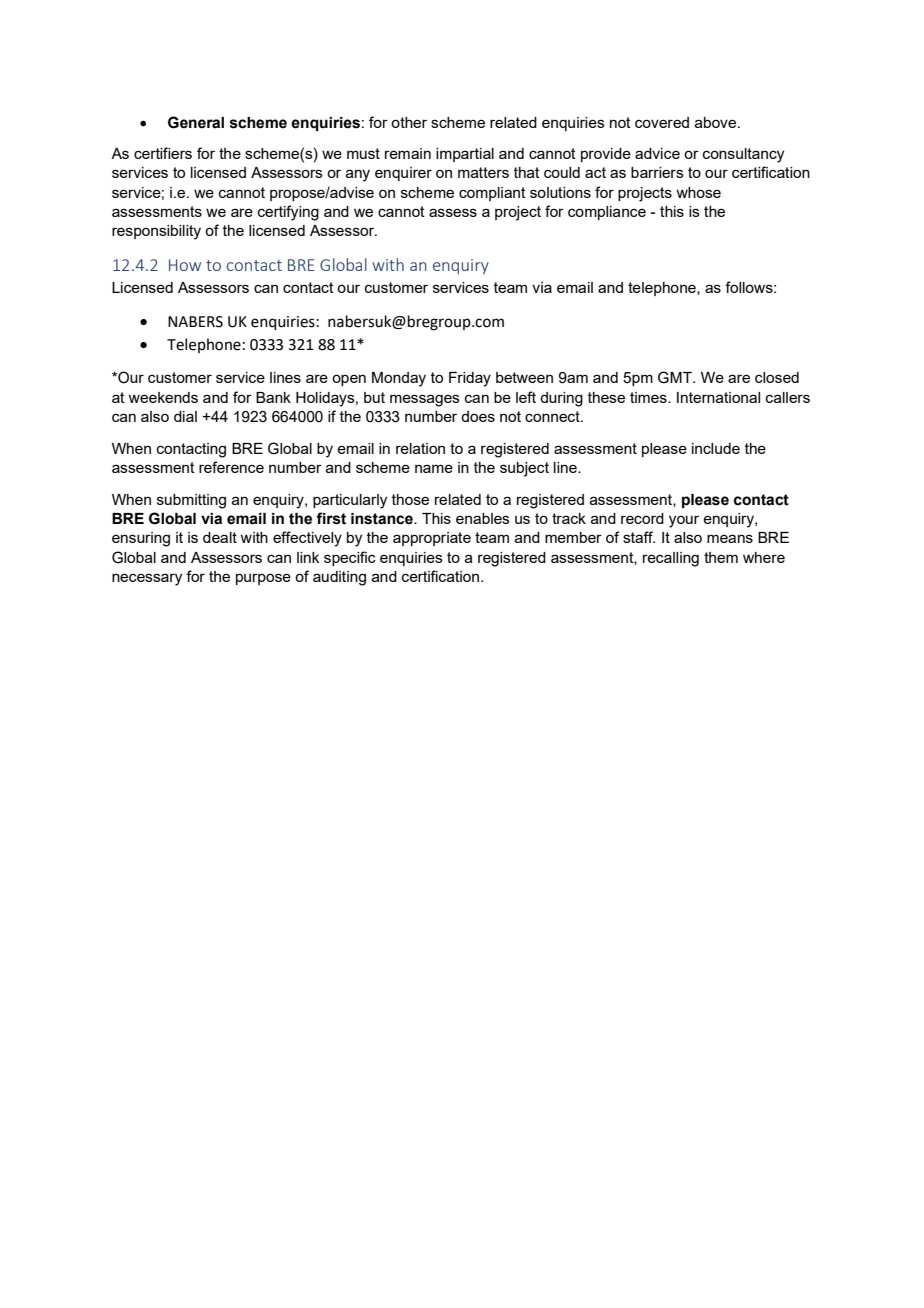 Image resolution: width=924 pixels, height=1308 pixels. I want to click on above, so click(717, 122).
